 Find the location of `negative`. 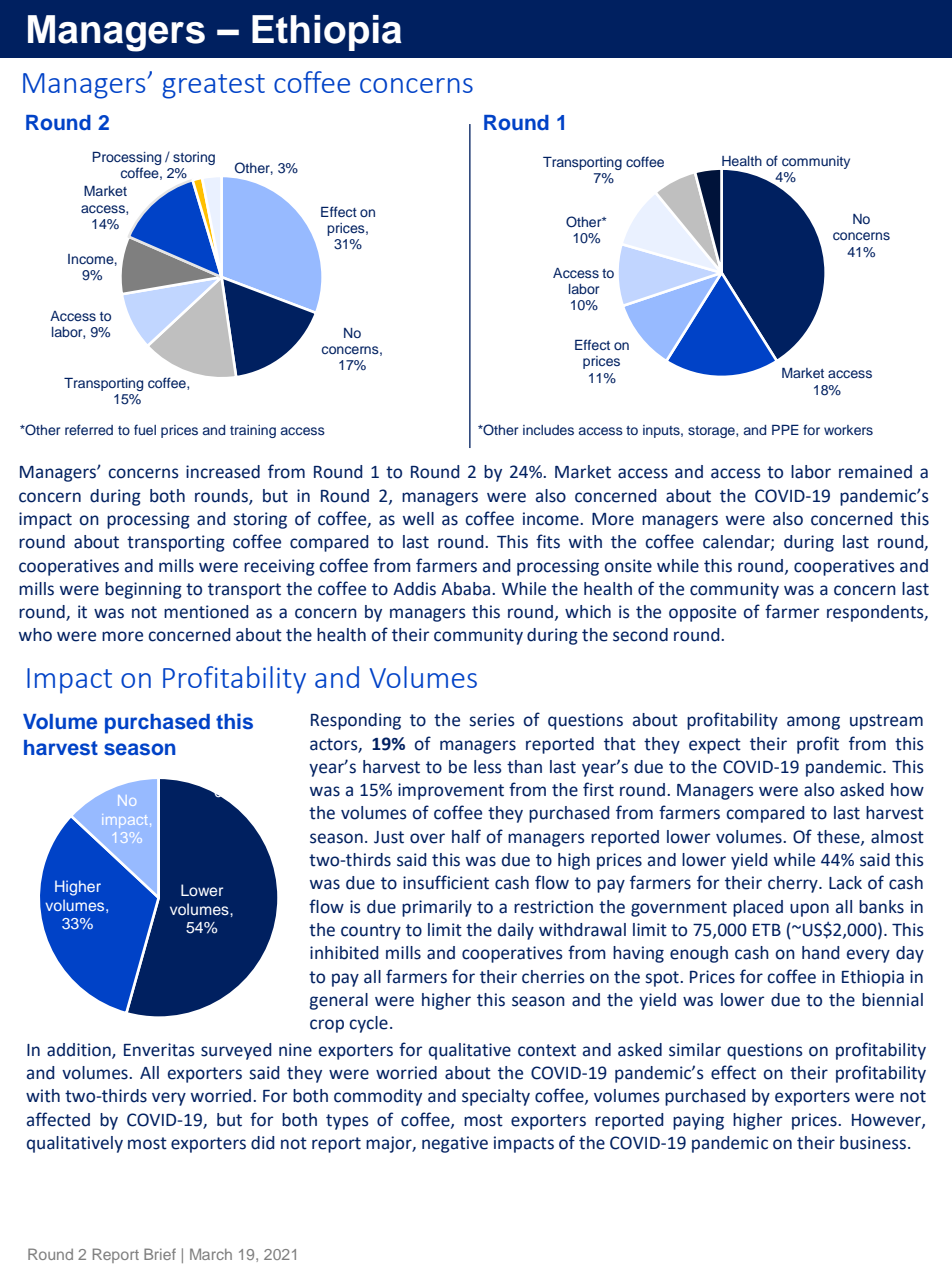

negative is located at coordinates (455, 1144).
